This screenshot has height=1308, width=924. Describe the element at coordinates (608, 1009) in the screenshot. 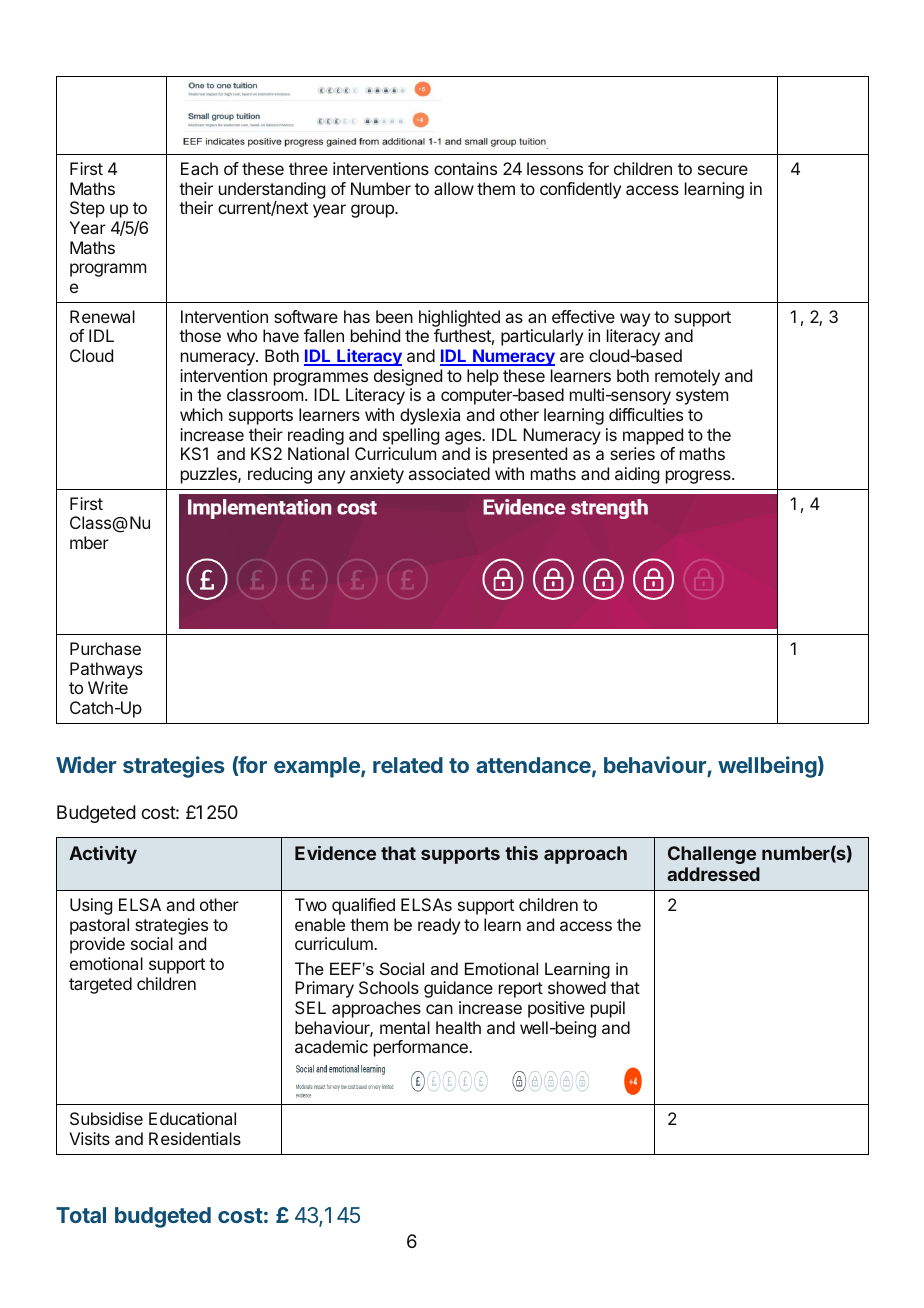

I see `pupil` at that location.
